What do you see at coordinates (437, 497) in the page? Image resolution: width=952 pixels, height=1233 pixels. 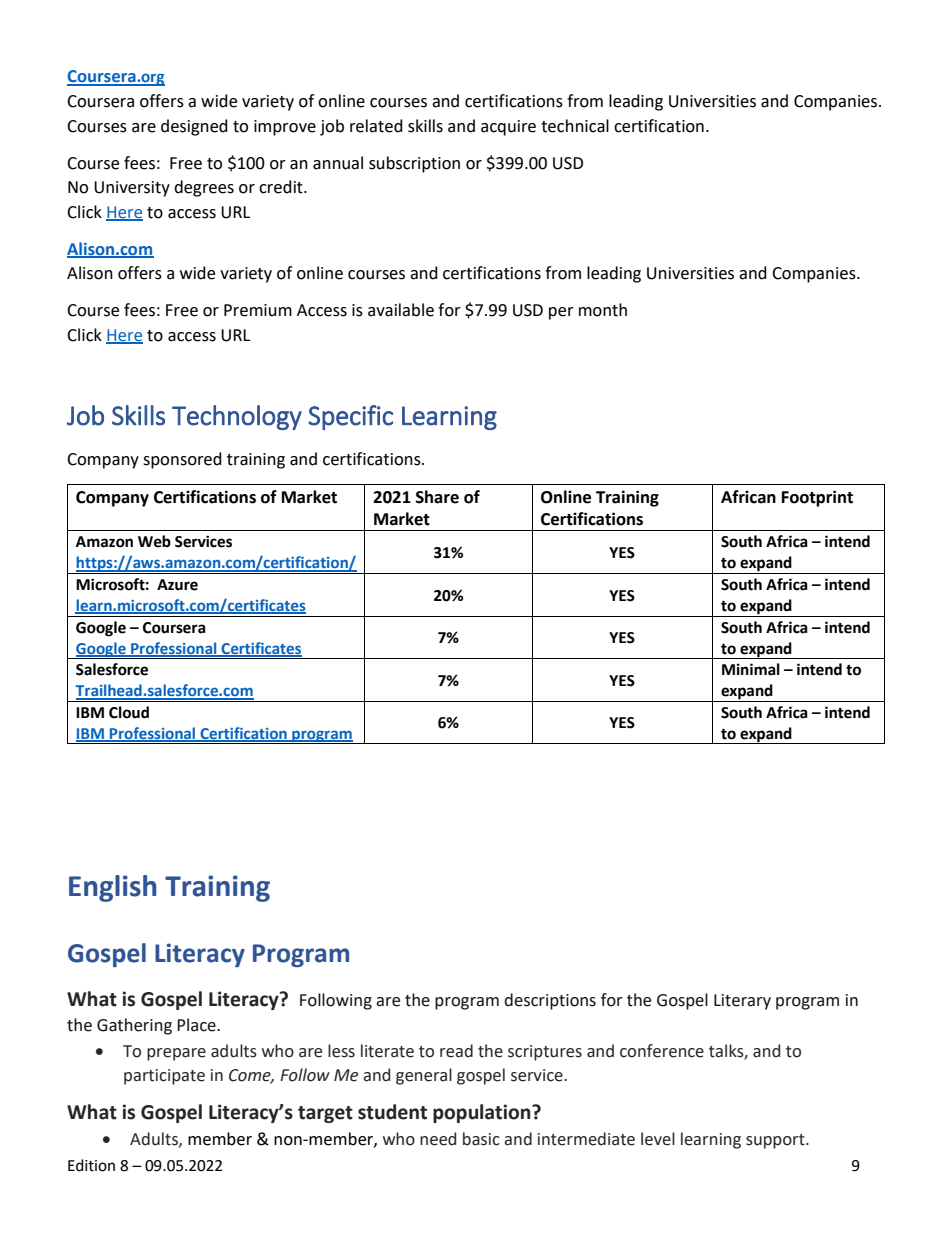 I see `Share` at bounding box center [437, 497].
